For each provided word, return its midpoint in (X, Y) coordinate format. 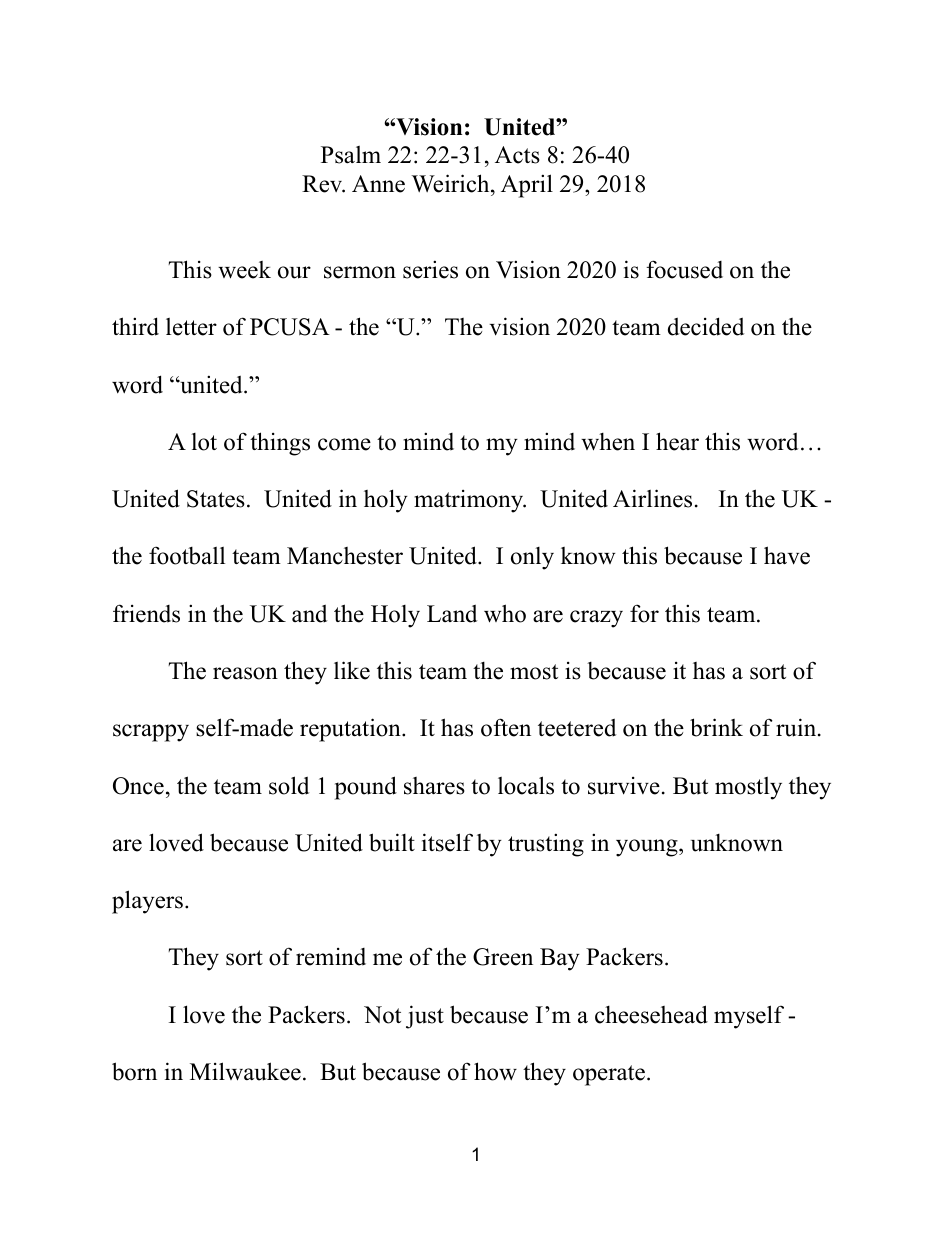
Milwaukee (245, 1071)
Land (452, 614)
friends (146, 613)
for (644, 613)
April (527, 186)
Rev (323, 184)
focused (684, 269)
